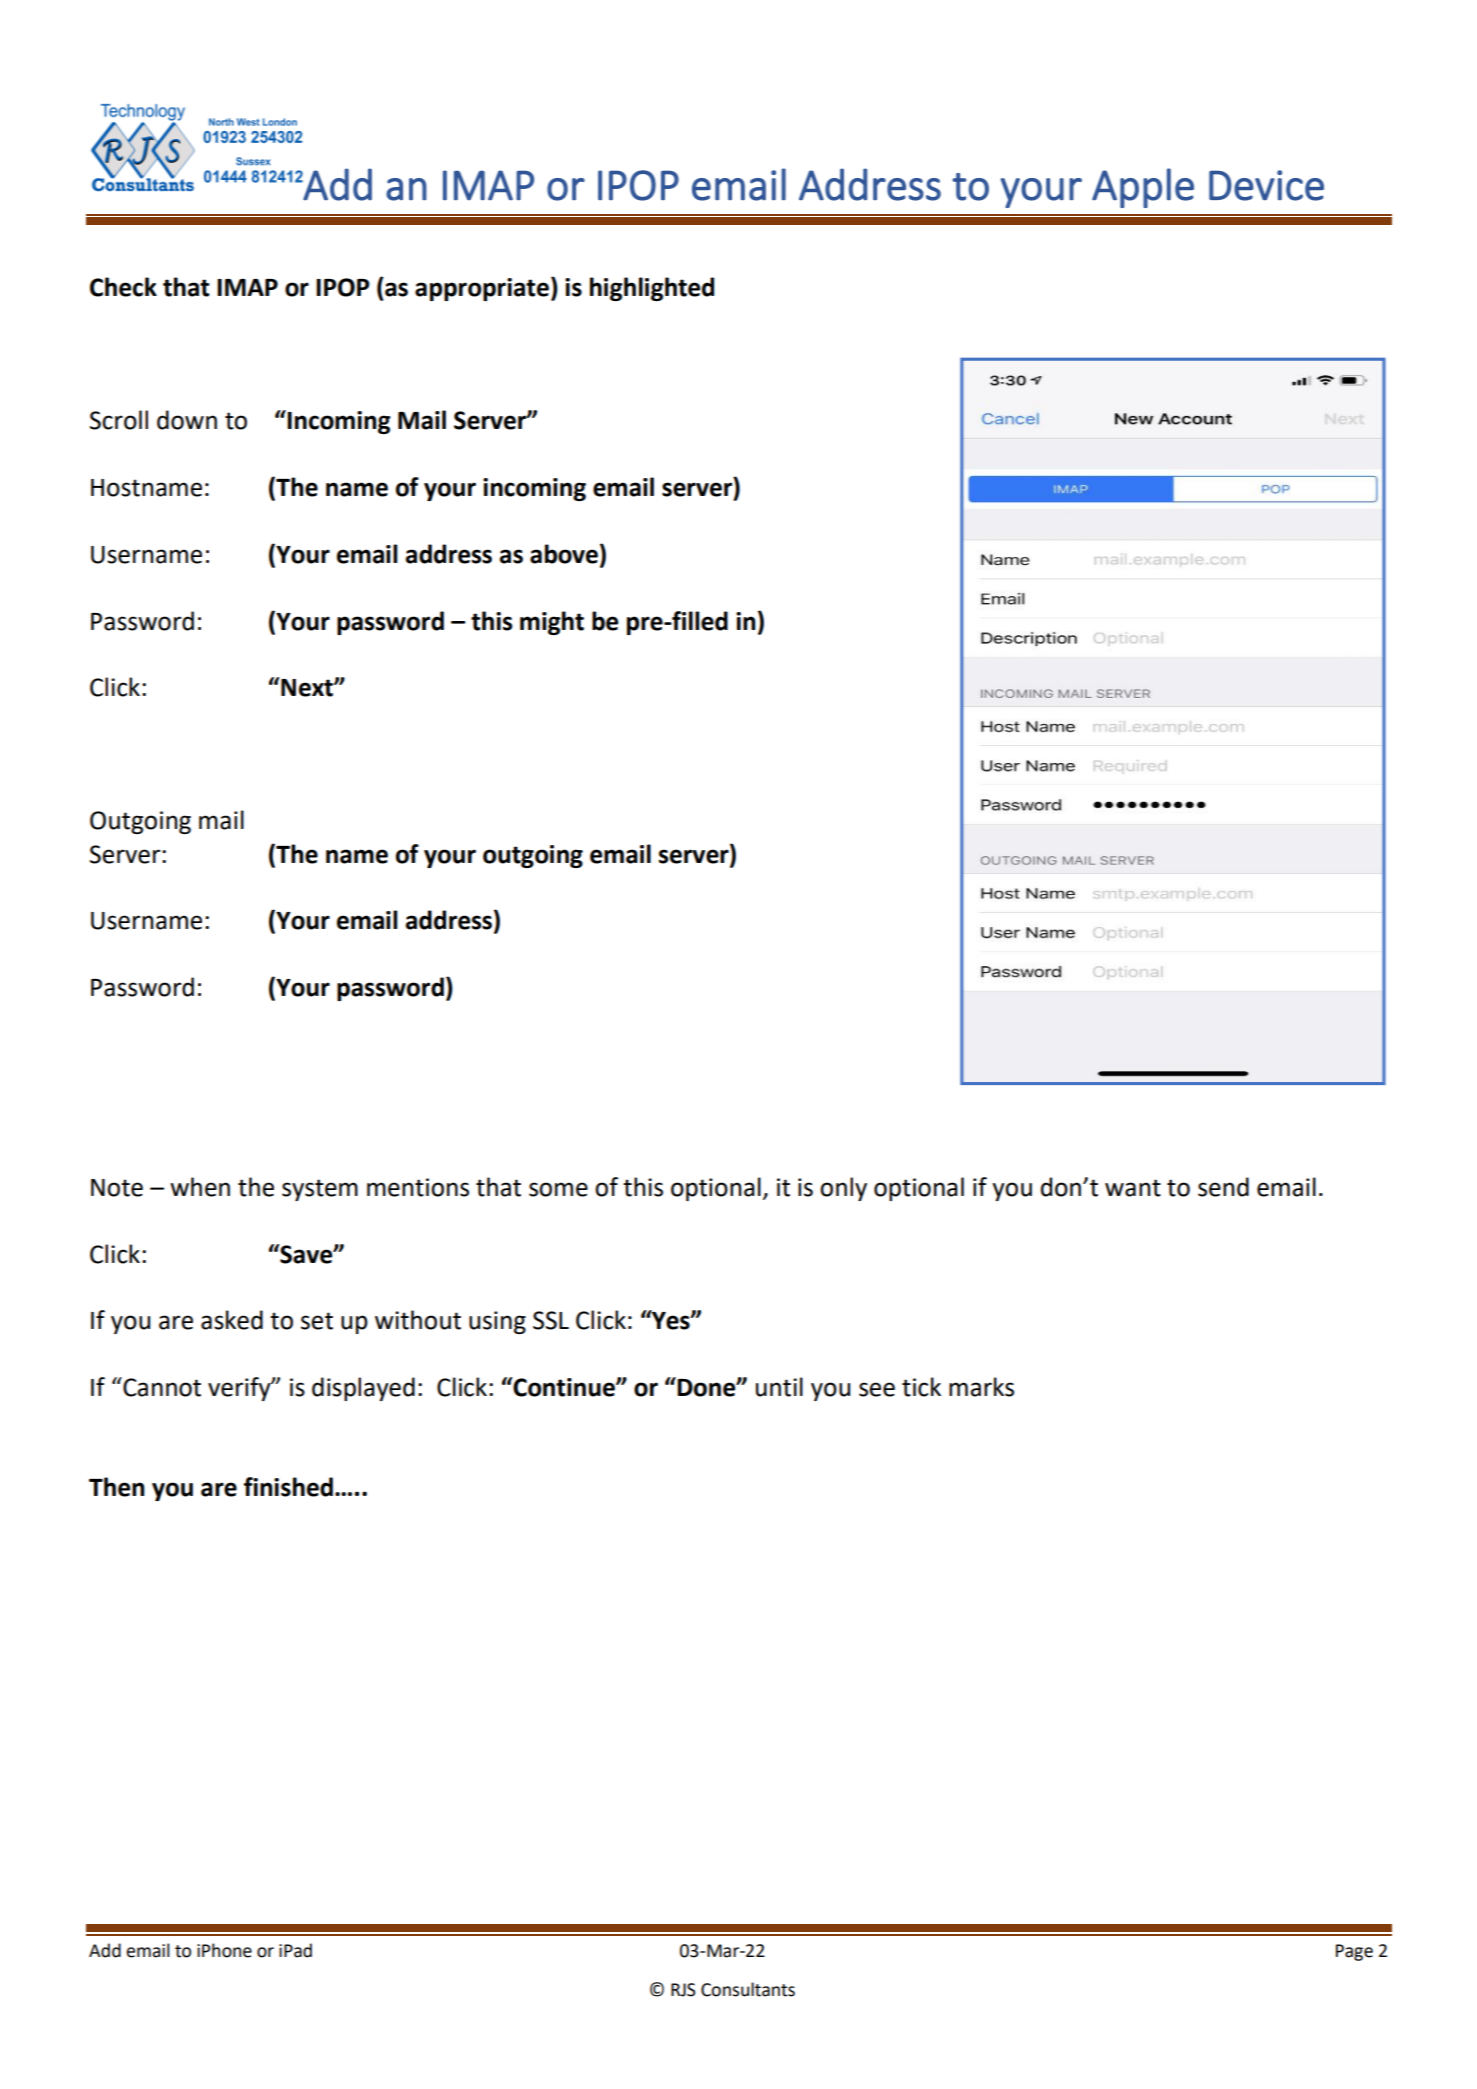  Describe the element at coordinates (564, 554) in the page. I see `above` at that location.
